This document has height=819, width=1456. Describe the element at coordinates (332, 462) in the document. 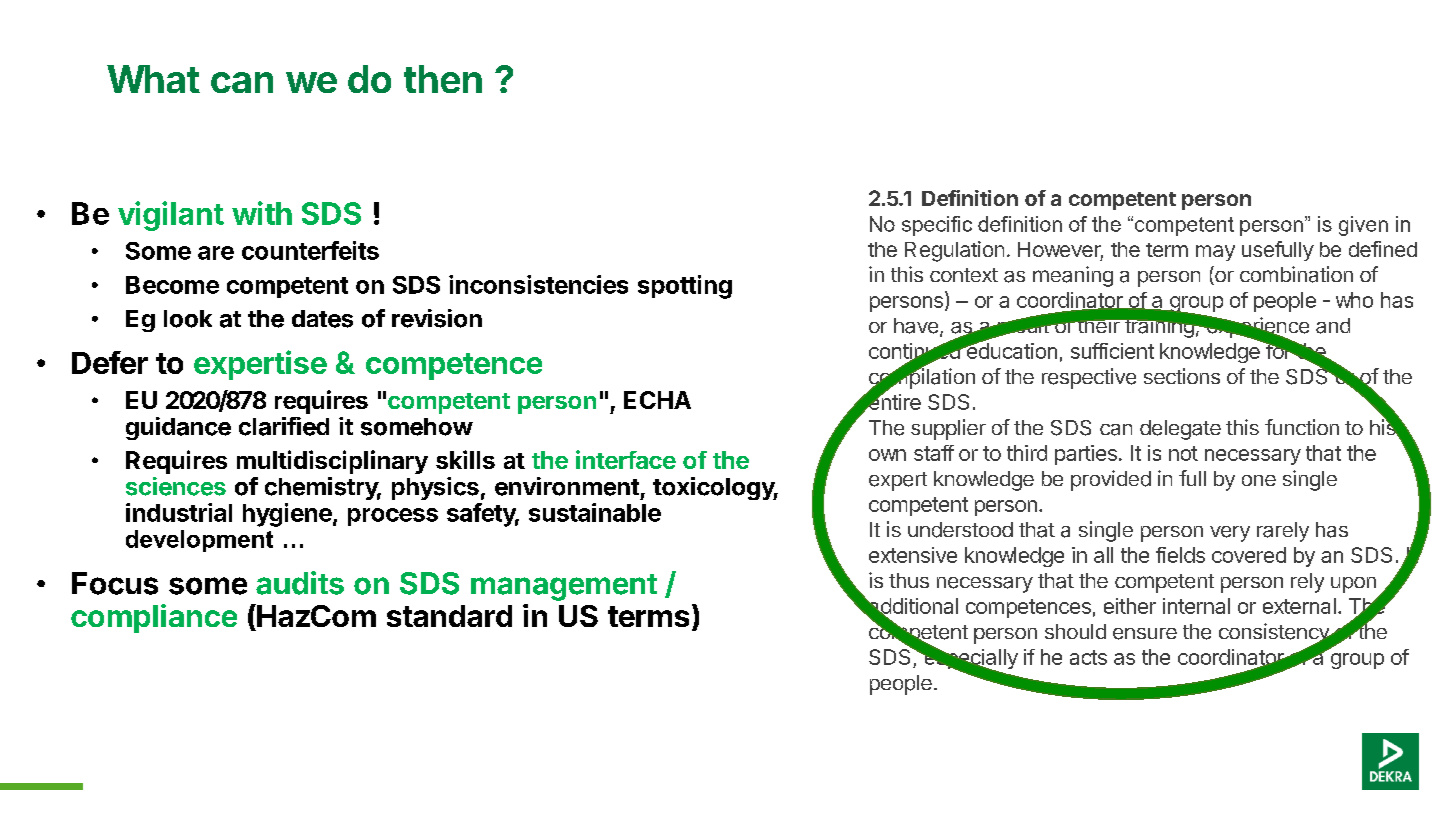

I see `multidisciplinary` at that location.
